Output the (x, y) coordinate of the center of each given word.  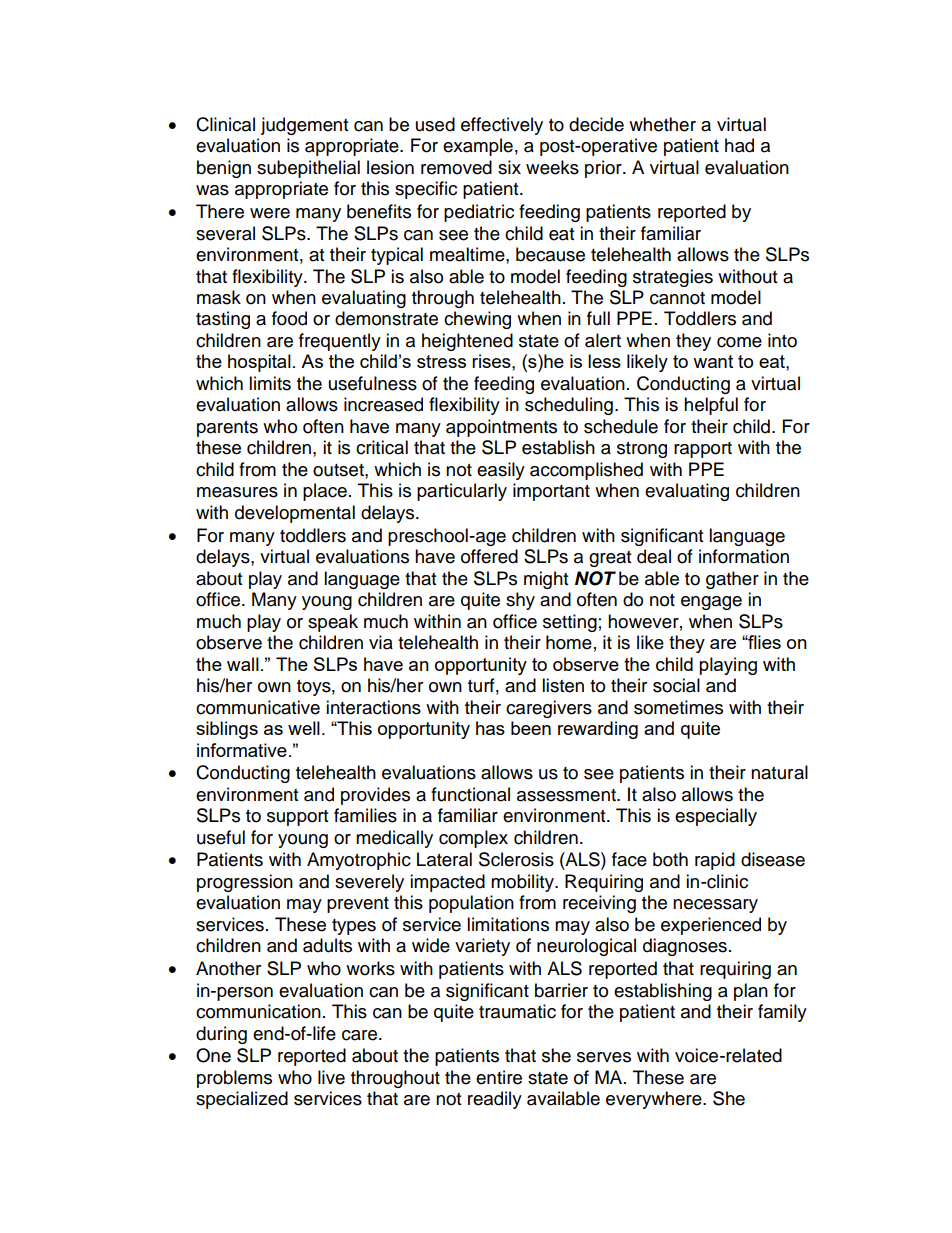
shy (520, 601)
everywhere (655, 1100)
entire (499, 1077)
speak (333, 623)
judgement (304, 126)
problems (234, 1079)
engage (711, 603)
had (739, 145)
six (509, 167)
